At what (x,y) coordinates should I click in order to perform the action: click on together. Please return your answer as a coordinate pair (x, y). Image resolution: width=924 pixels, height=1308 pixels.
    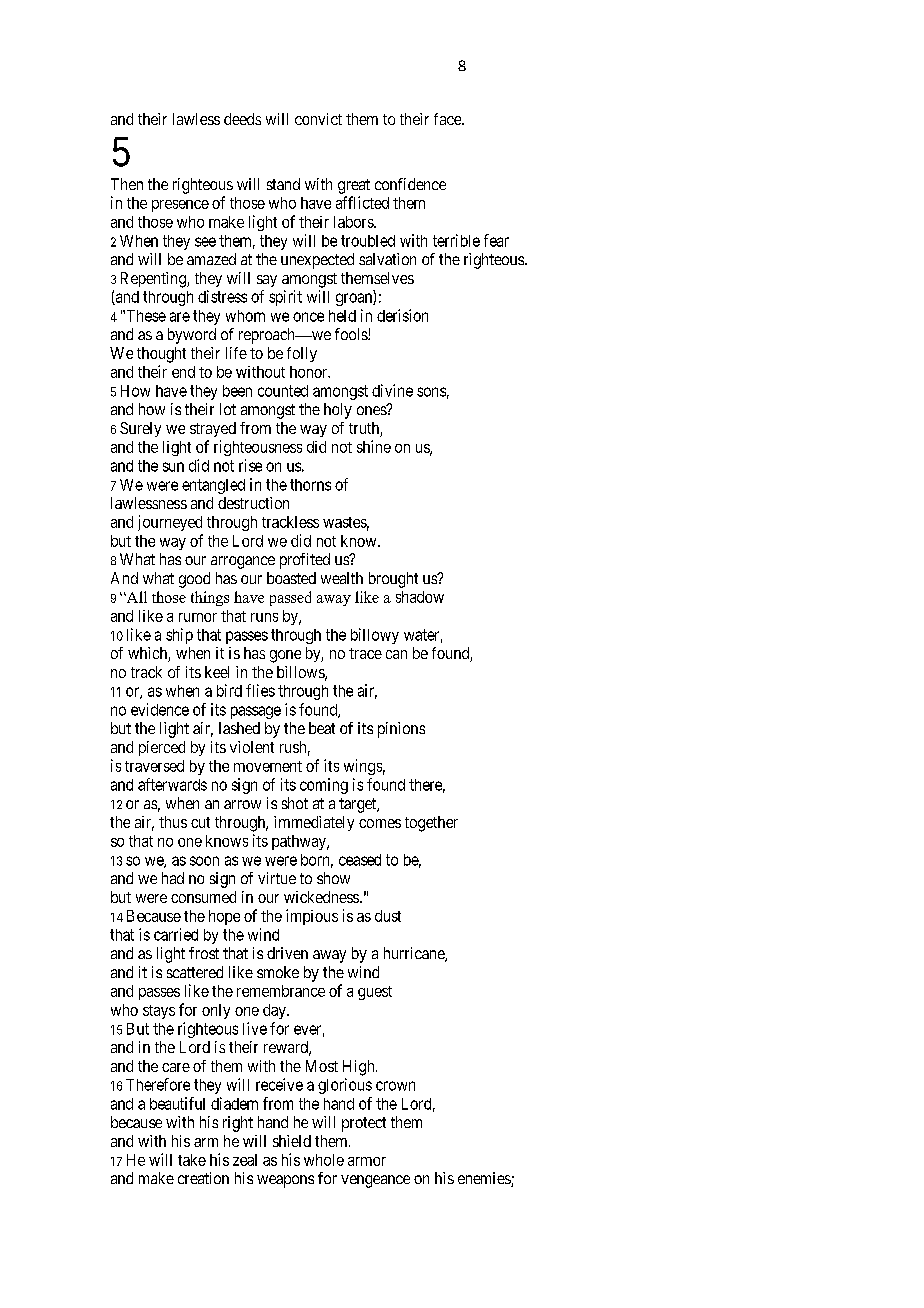
    Looking at the image, I should click on (431, 824).
